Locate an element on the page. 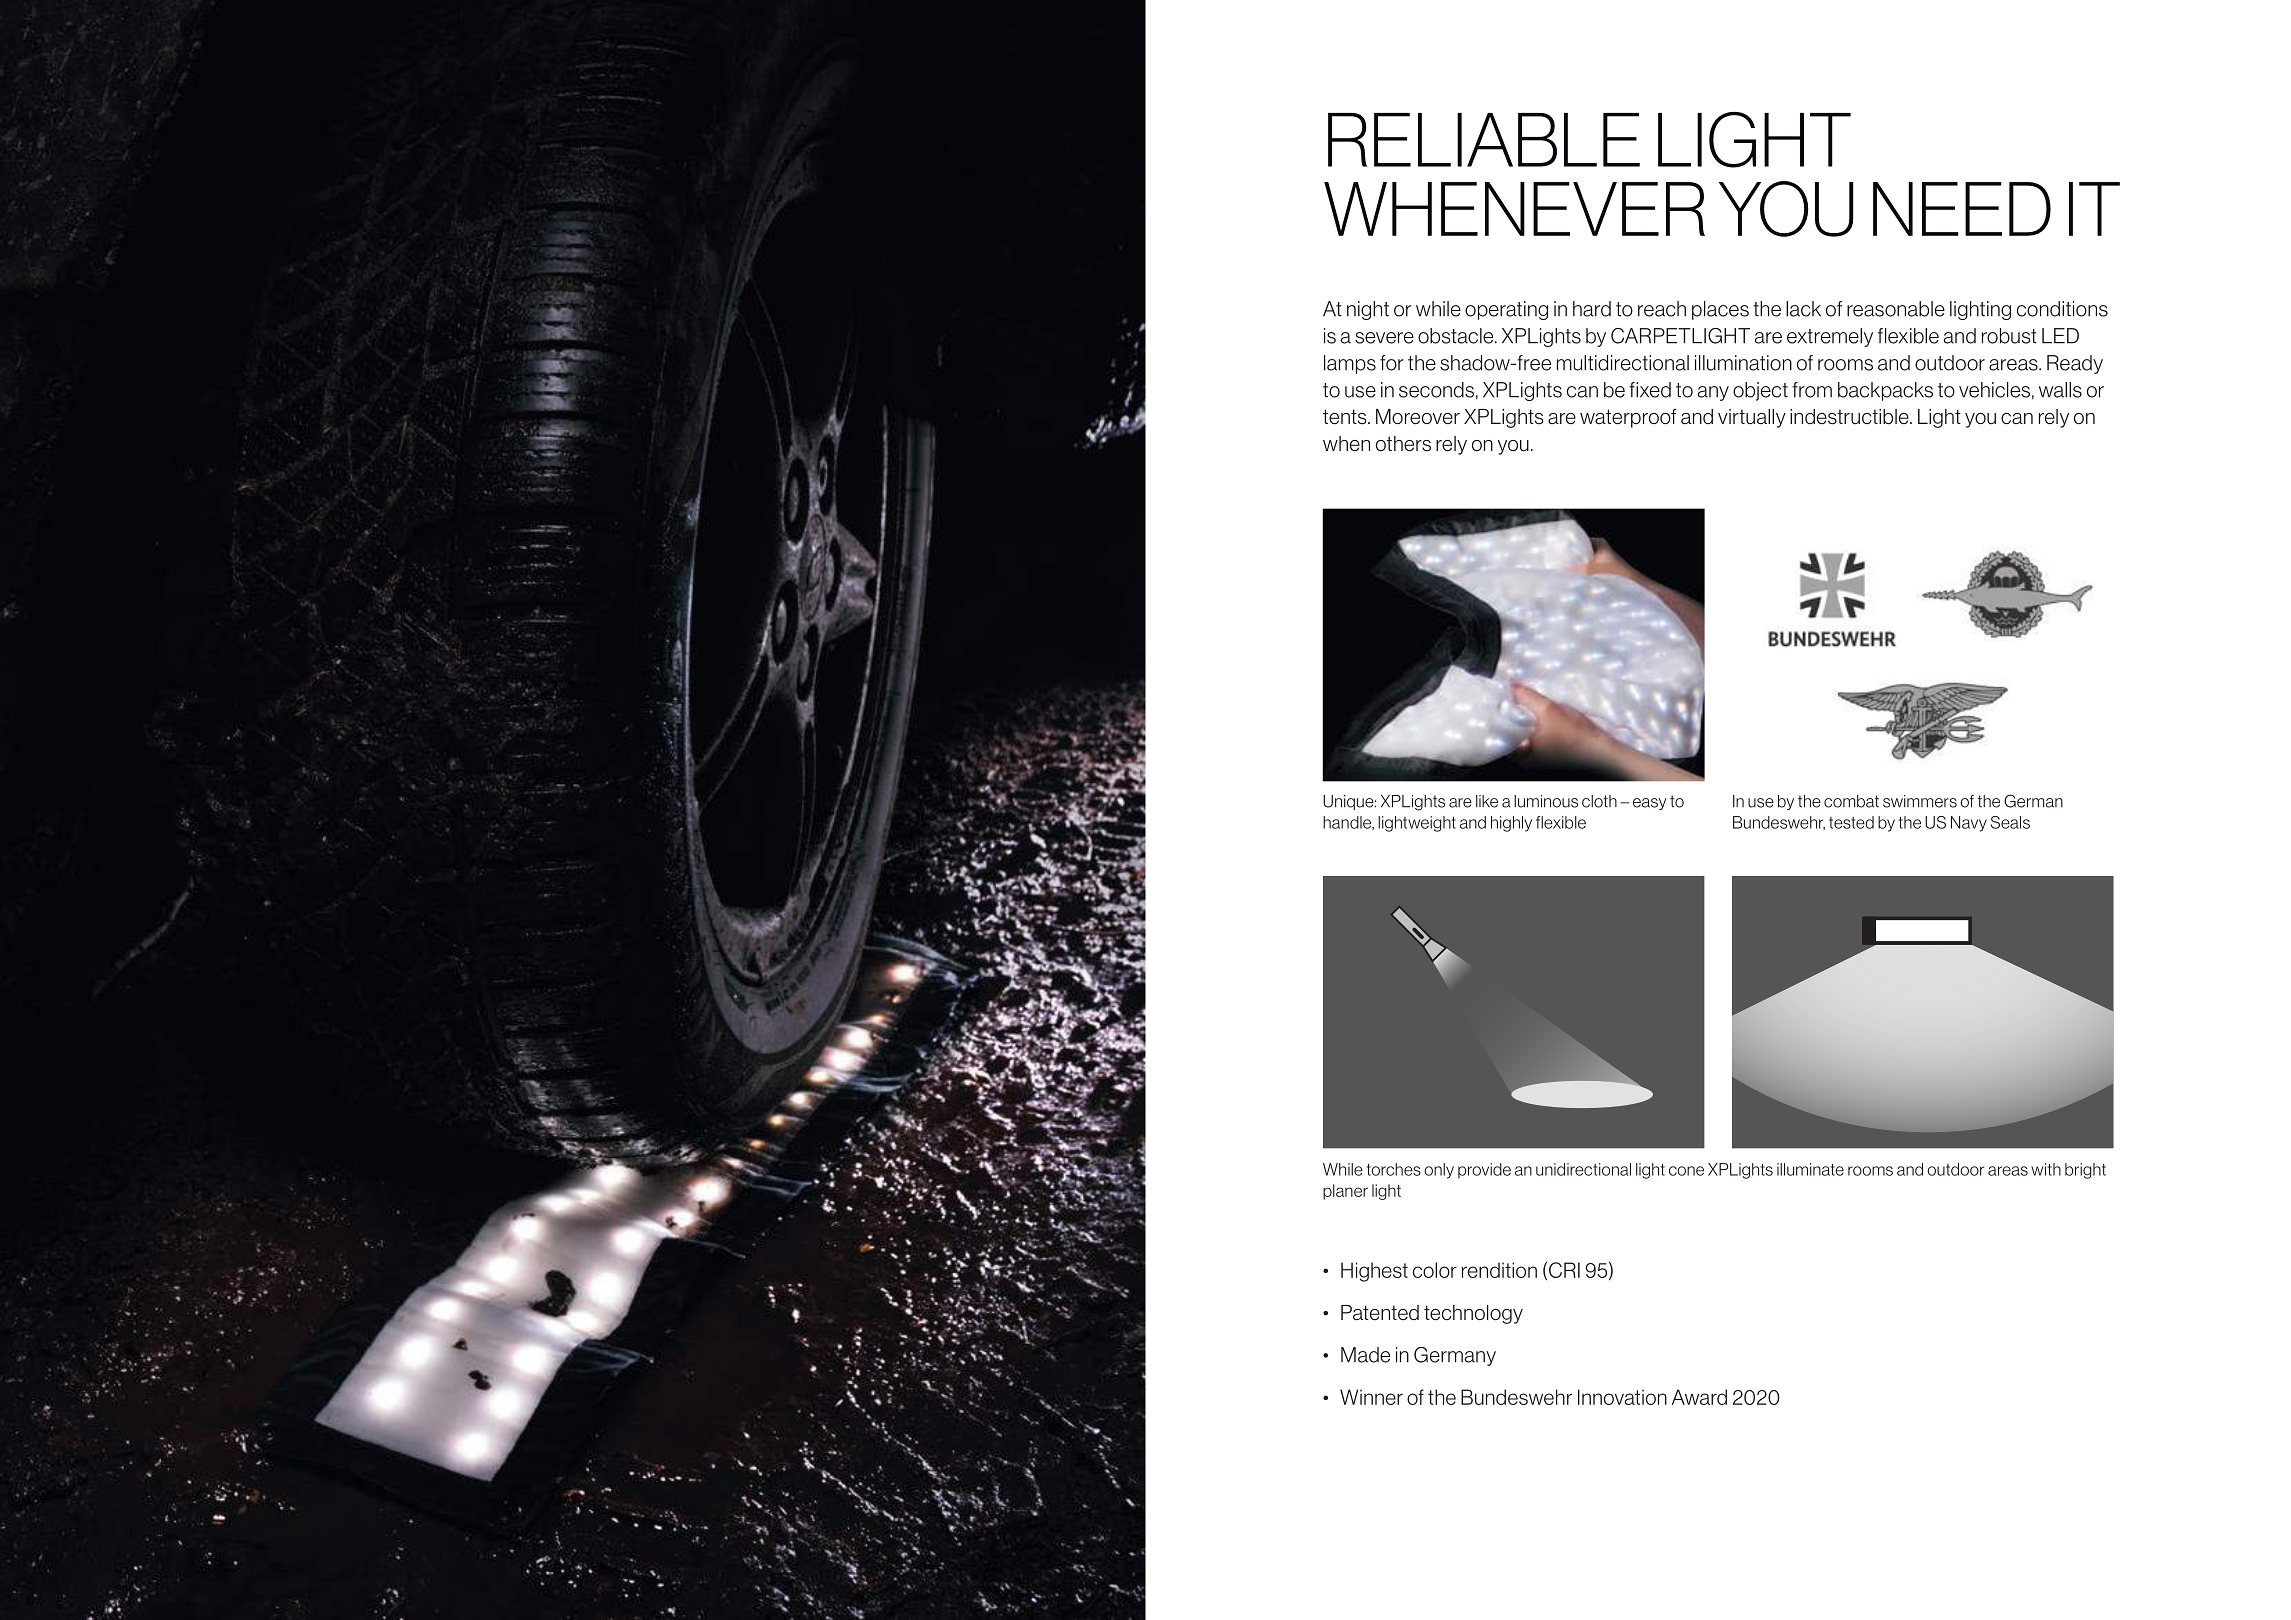 The height and width of the image is (1620, 2291). with is located at coordinates (2046, 1169).
